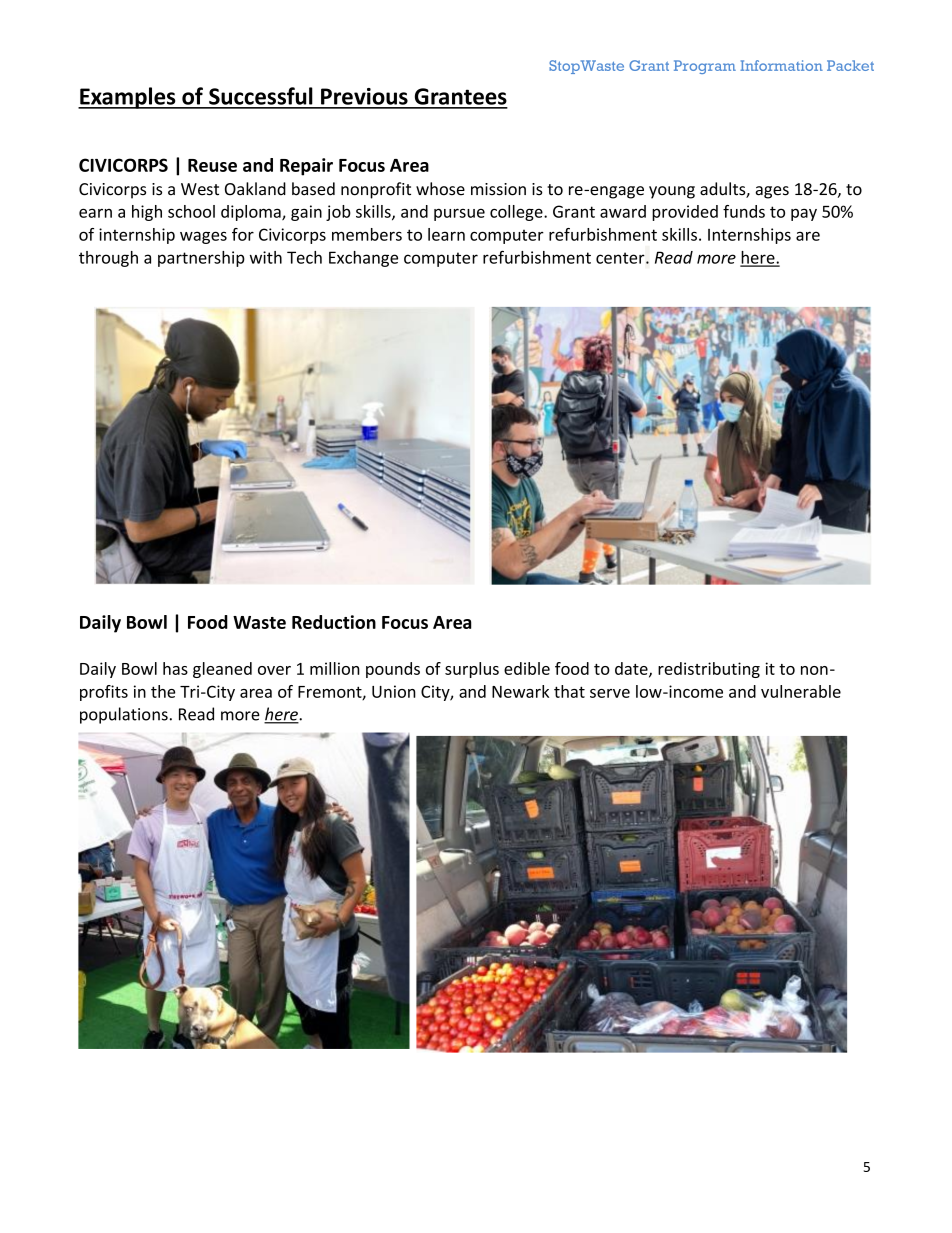 The image size is (952, 1233). What do you see at coordinates (801, 691) in the screenshot?
I see `vulnerable` at bounding box center [801, 691].
